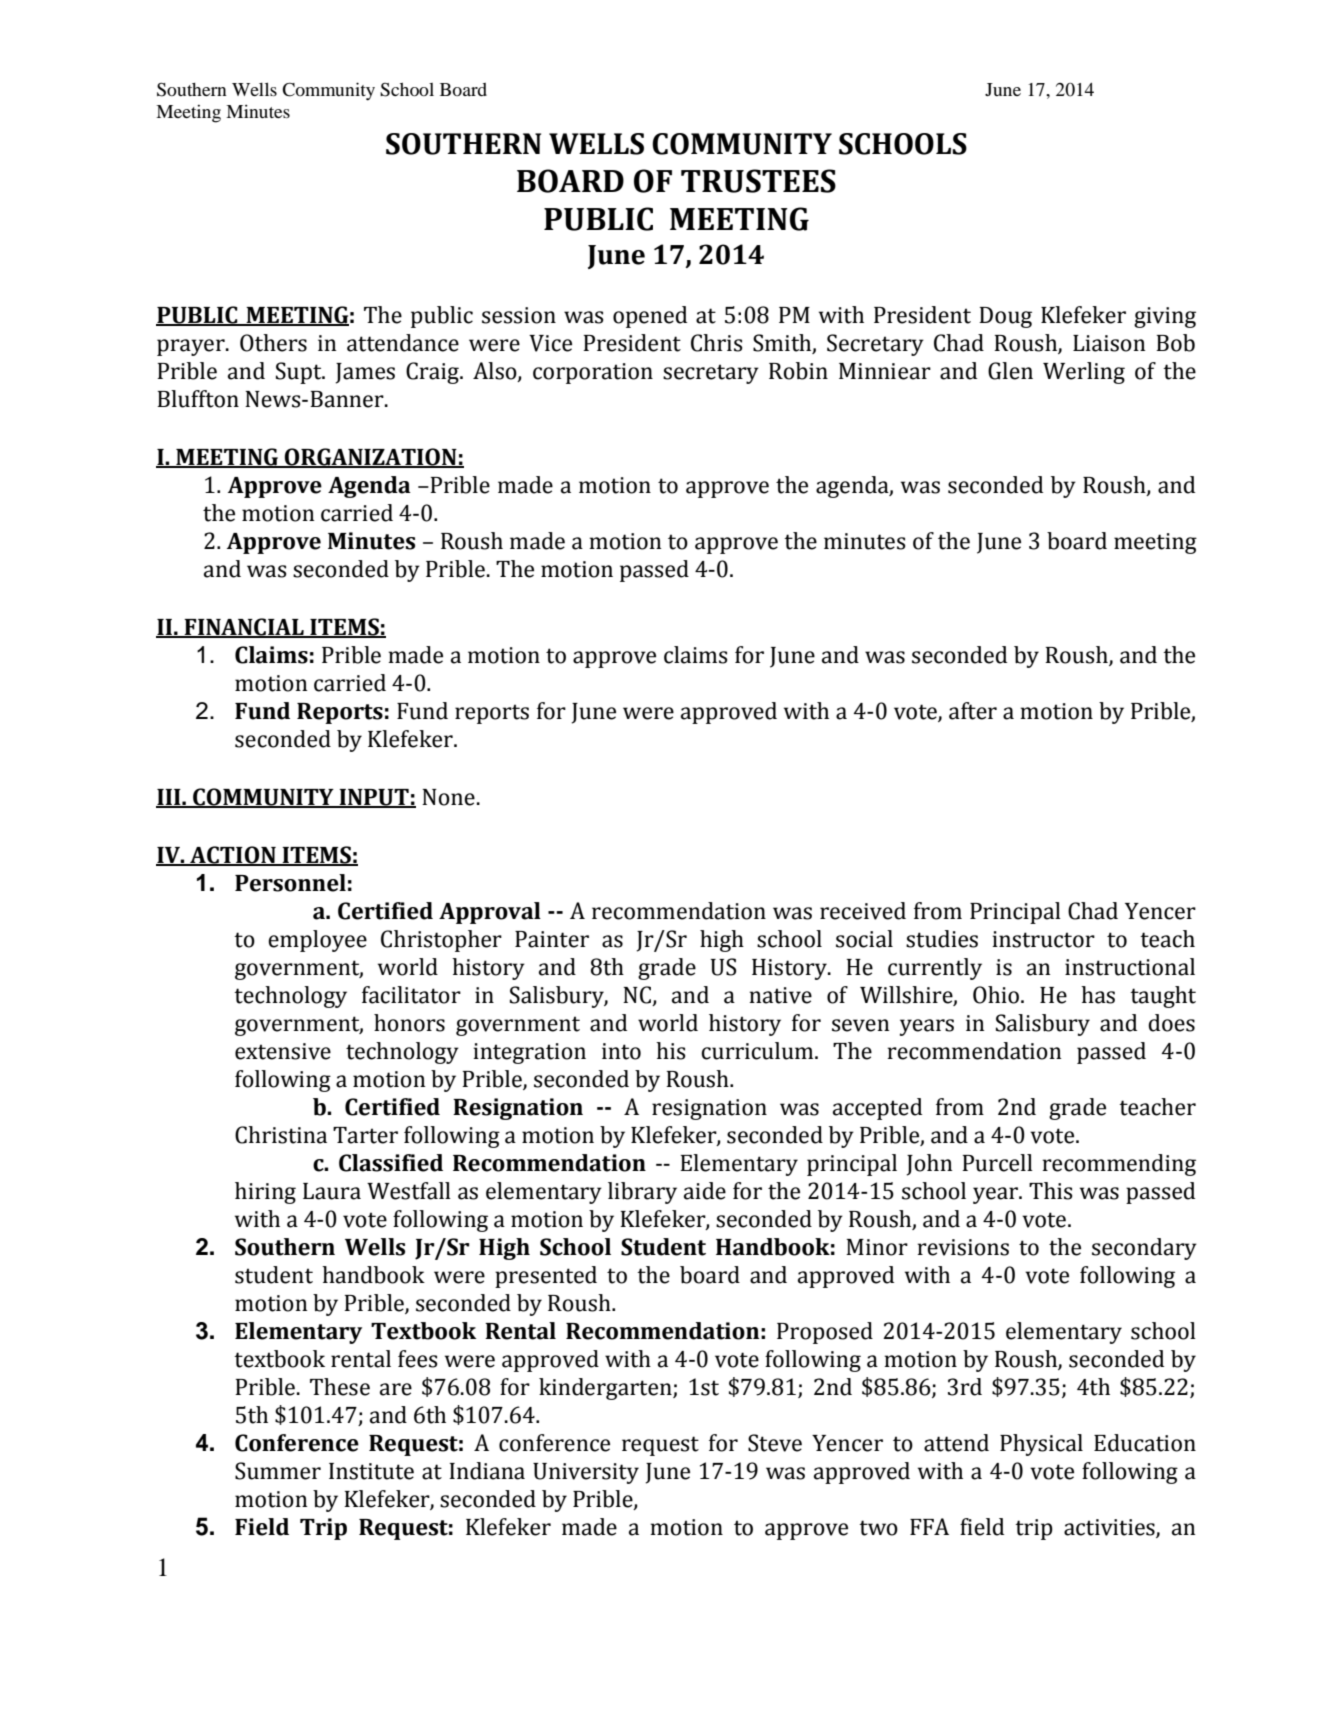 This document has width=1329, height=1720. I want to click on Others, so click(273, 343).
